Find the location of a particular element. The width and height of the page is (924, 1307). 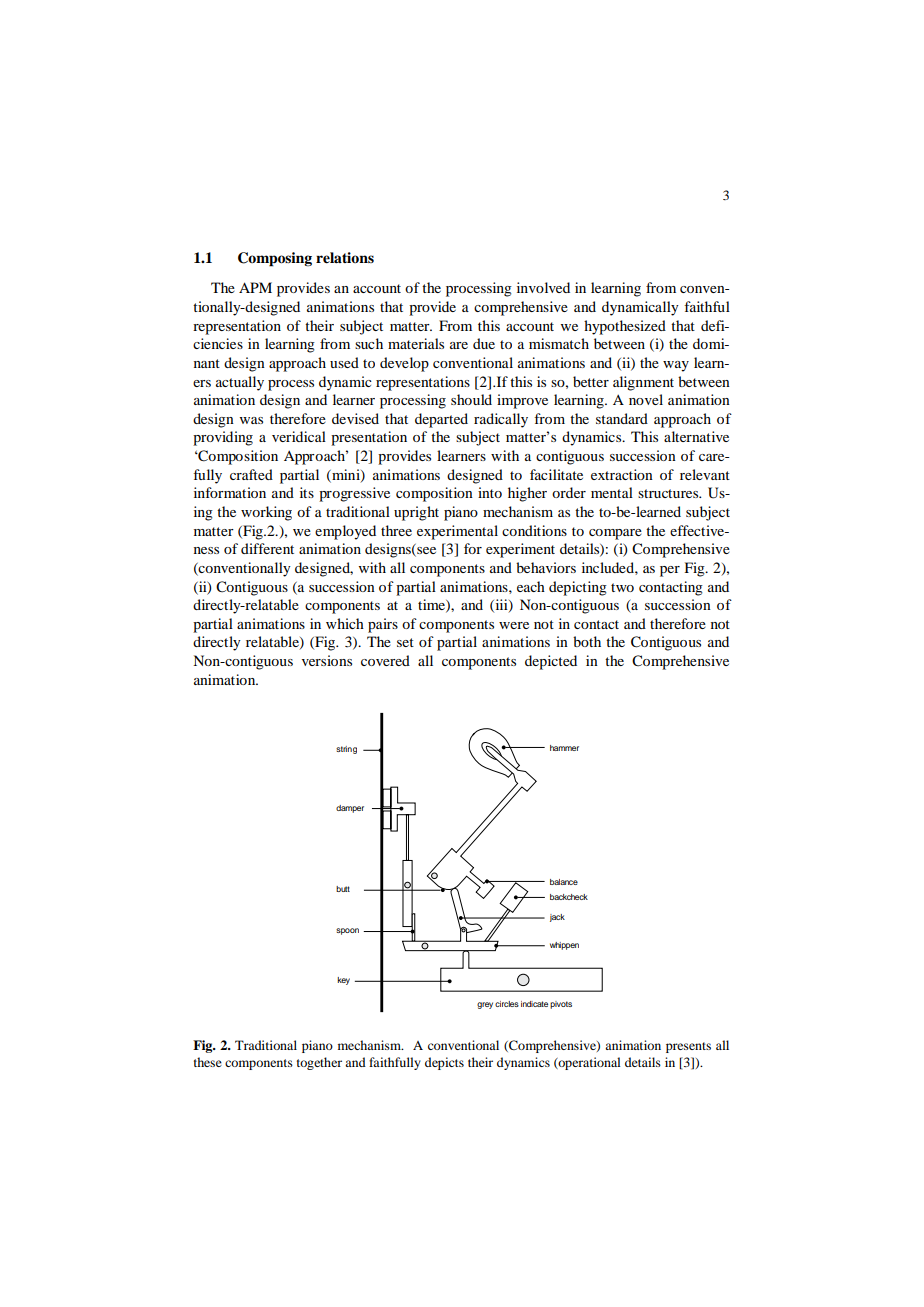

due is located at coordinates (484, 343).
